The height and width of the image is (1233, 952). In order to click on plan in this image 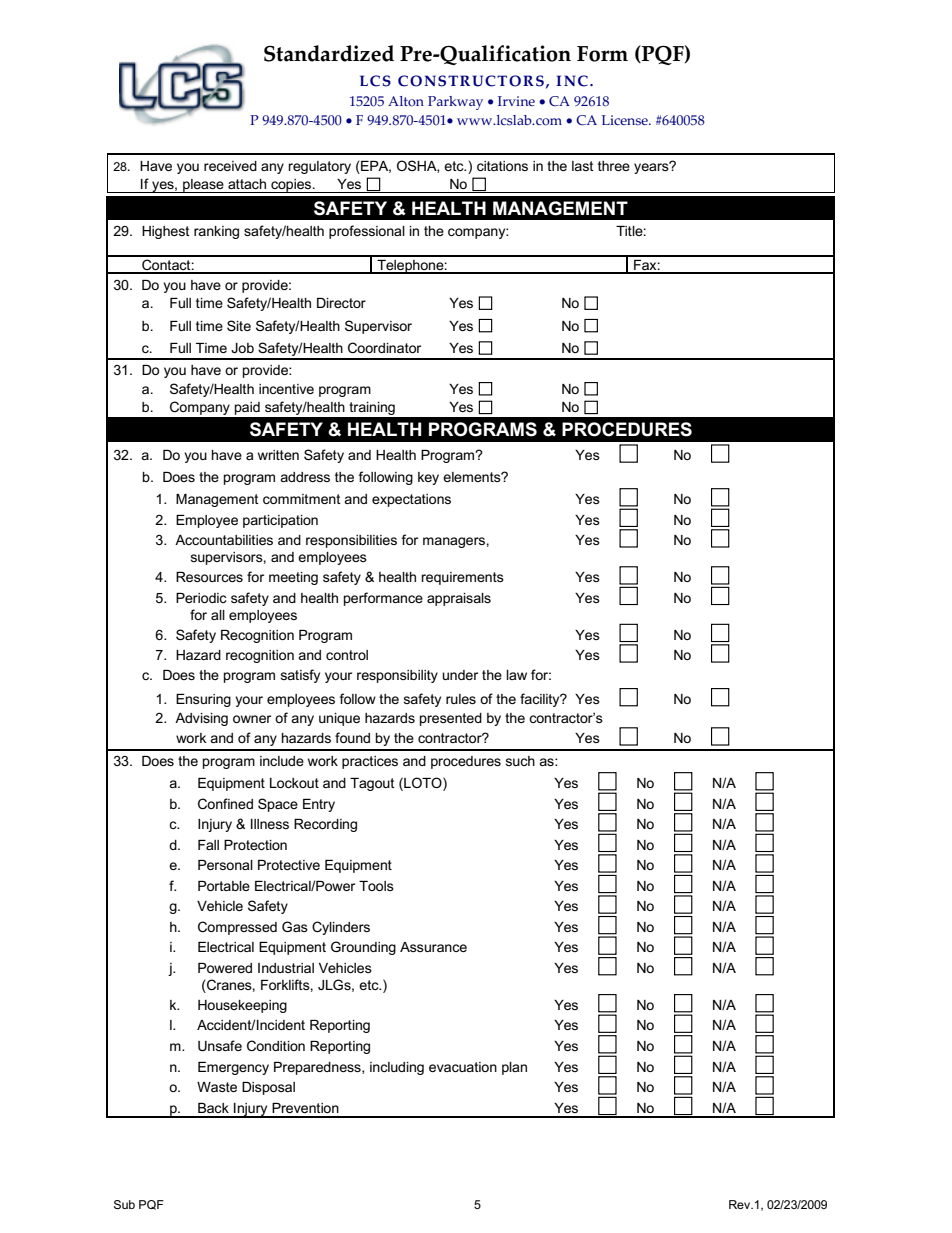, I will do `click(514, 1068)`.
